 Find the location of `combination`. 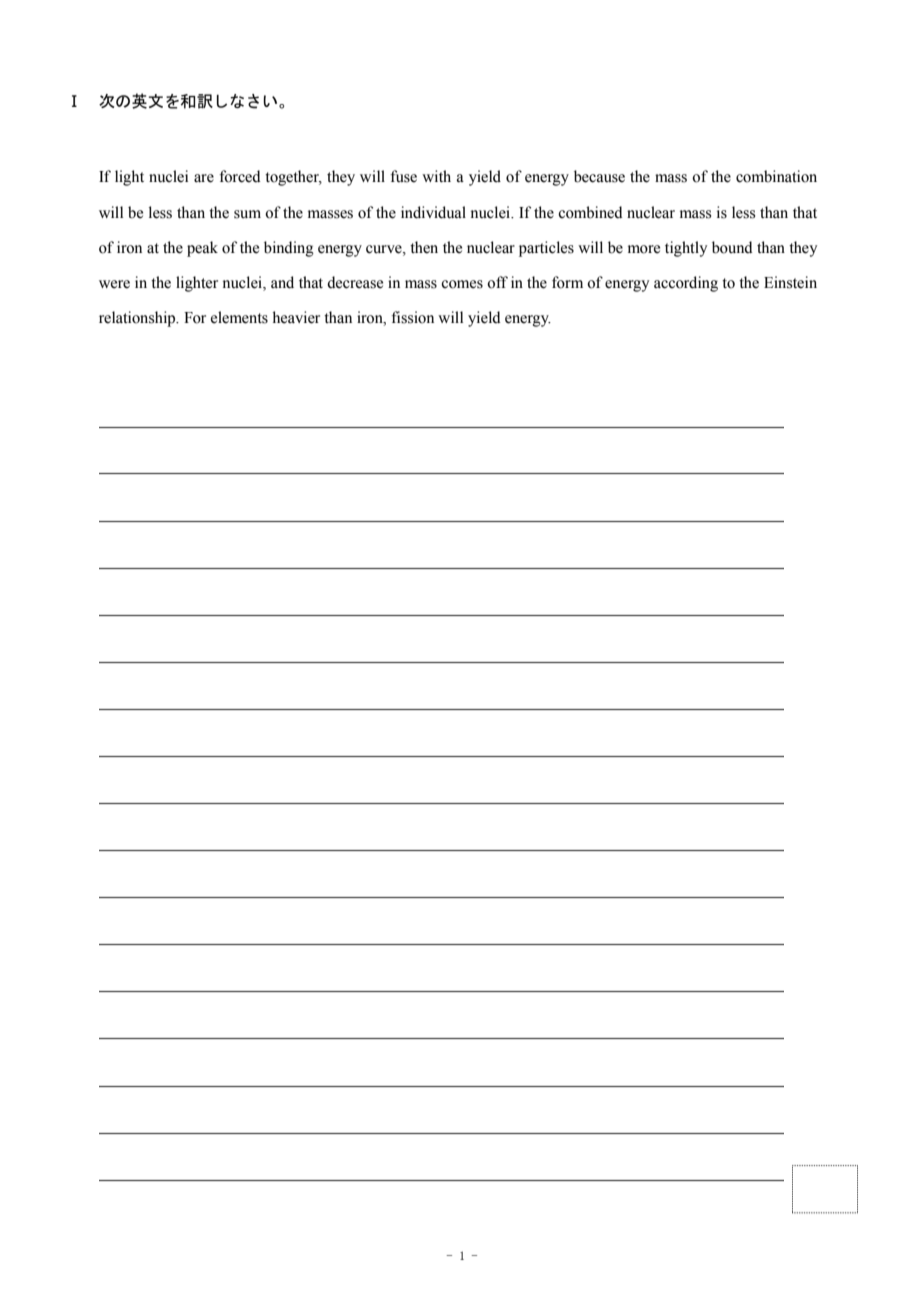

combination is located at coordinates (776, 176).
